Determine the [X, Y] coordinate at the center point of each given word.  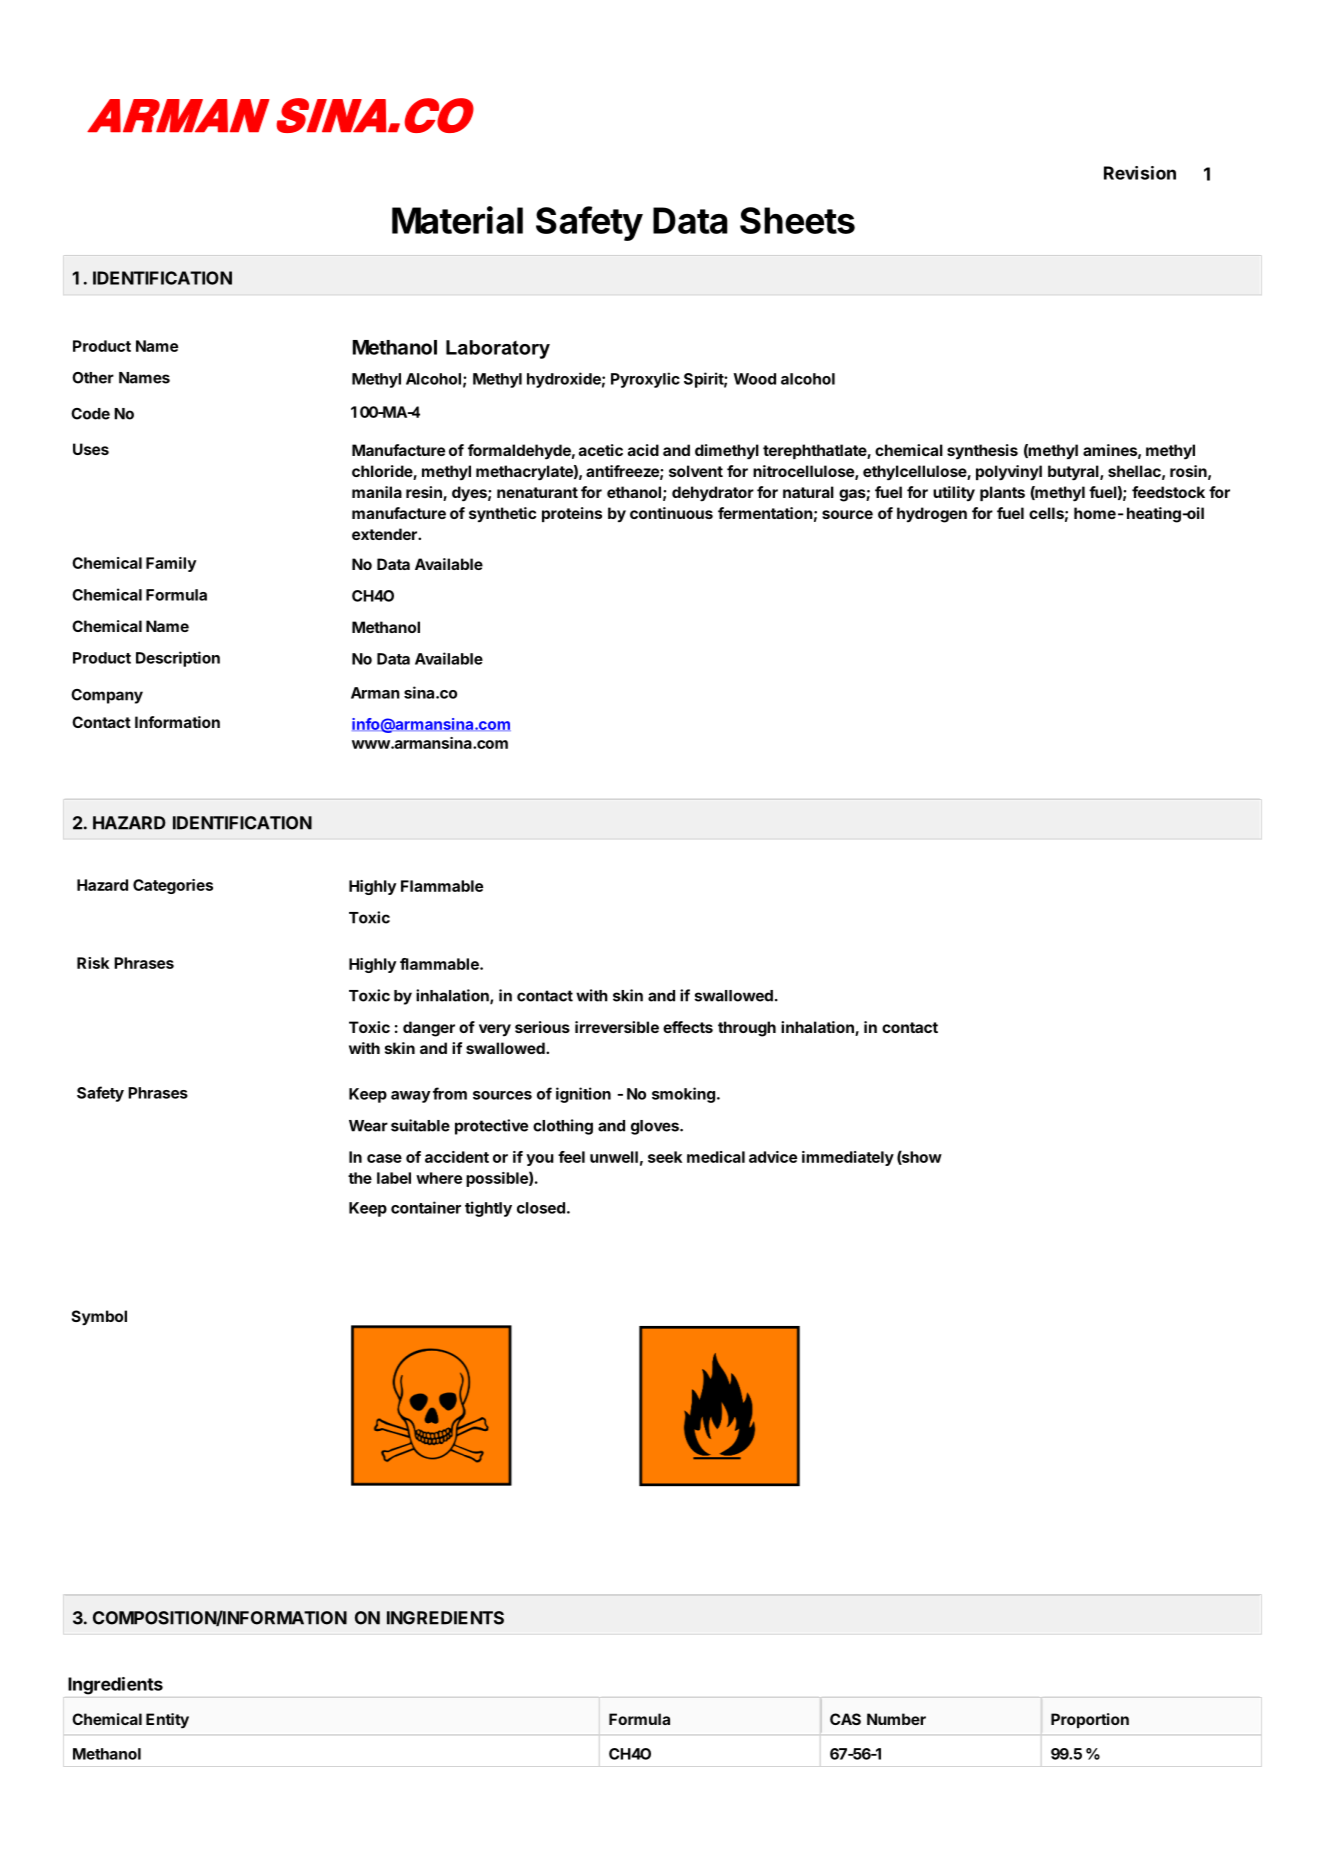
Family [171, 564]
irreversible [617, 1027]
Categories [173, 886]
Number [896, 1719]
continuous [671, 513]
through [747, 1029]
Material [457, 220]
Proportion [1090, 1720]
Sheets [797, 220]
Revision [1140, 173]
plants [1002, 493]
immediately [848, 1158]
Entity [167, 1721]
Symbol [99, 1318]
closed [541, 1208]
